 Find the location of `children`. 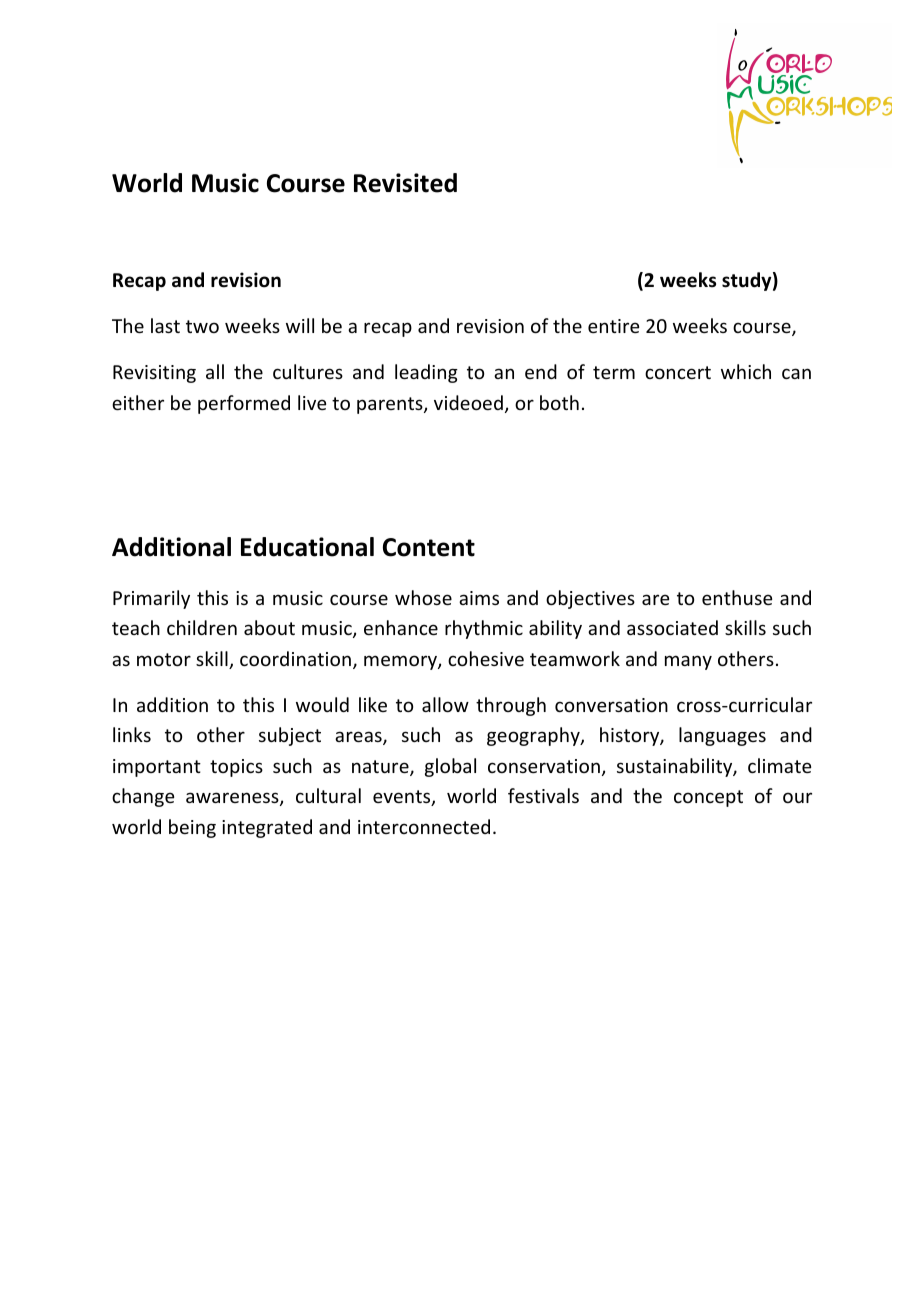

children is located at coordinates (202, 627).
